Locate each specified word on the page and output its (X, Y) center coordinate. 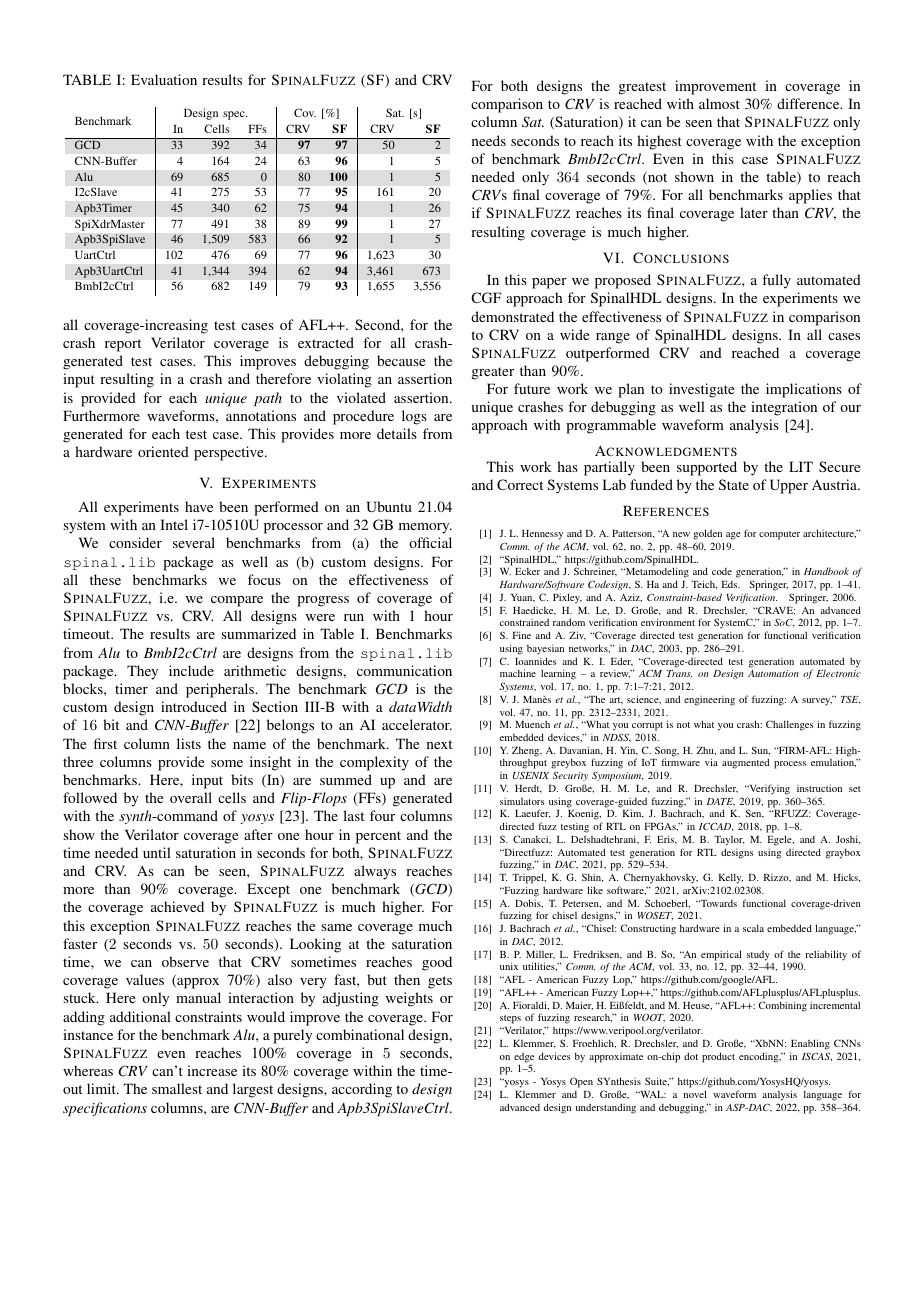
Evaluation (164, 79)
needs (489, 140)
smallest (177, 1088)
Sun (760, 751)
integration (784, 408)
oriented (163, 451)
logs (414, 417)
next (439, 744)
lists (189, 743)
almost (719, 103)
